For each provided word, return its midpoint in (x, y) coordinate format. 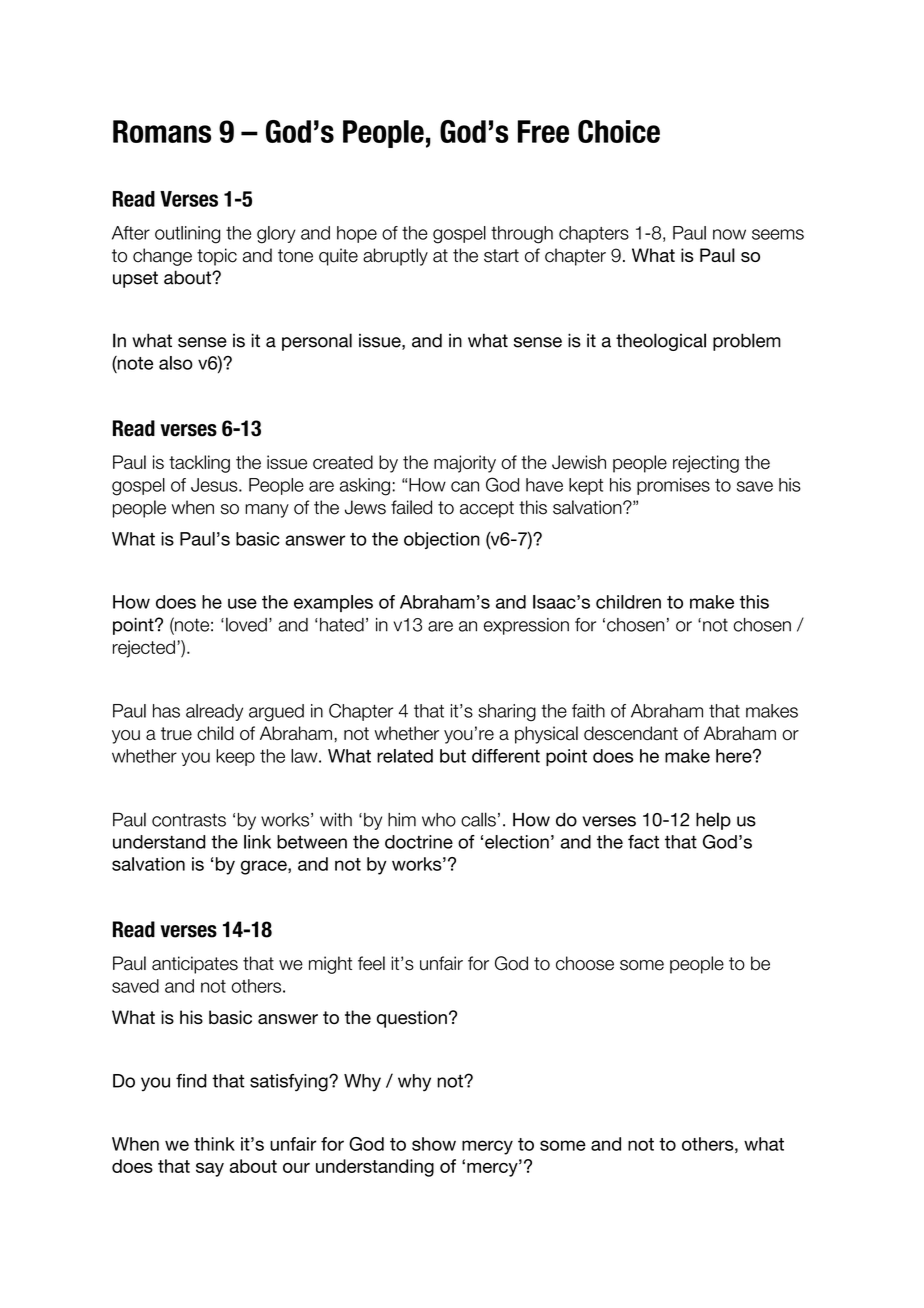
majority (465, 464)
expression (526, 626)
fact (643, 842)
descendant (631, 733)
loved (246, 624)
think (214, 1144)
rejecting (706, 464)
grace (265, 867)
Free (543, 131)
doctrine (419, 842)
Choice (619, 131)
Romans (162, 131)
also (176, 363)
